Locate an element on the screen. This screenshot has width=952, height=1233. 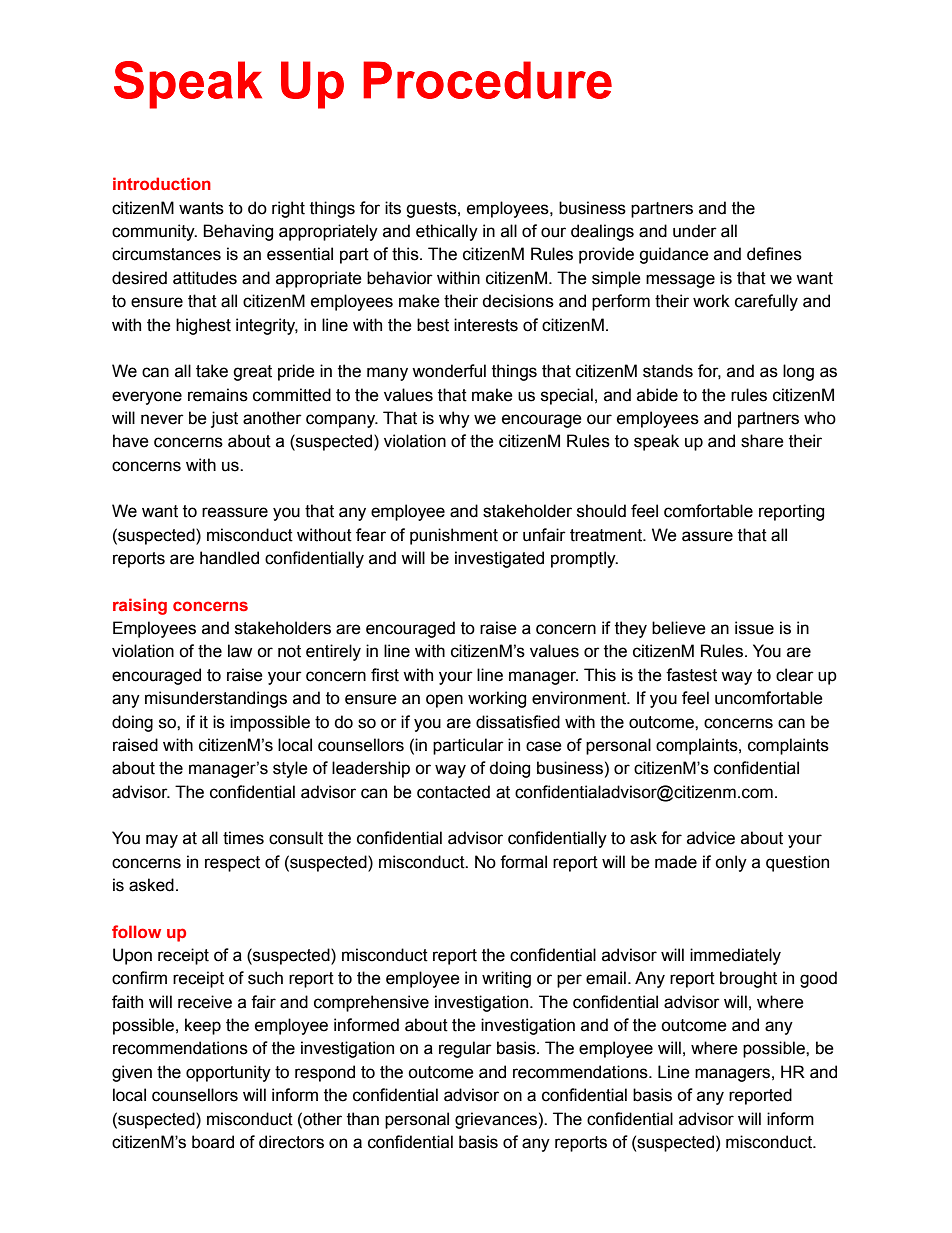
introduction is located at coordinates (162, 183).
